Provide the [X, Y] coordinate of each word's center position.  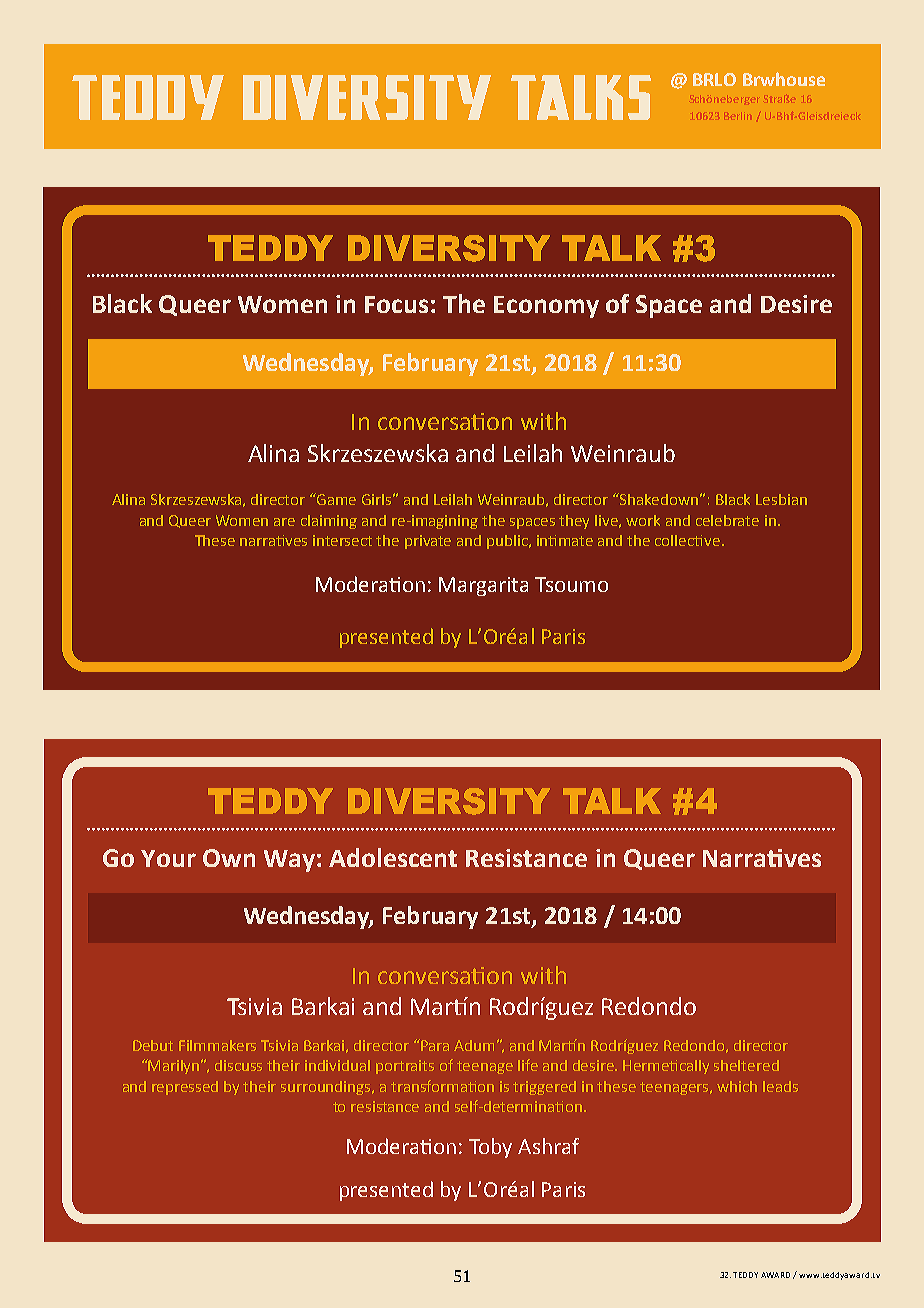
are [284, 522]
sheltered [746, 1065]
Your [168, 858]
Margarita [483, 586]
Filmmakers [217, 1045]
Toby [490, 1148]
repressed [185, 1088]
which [737, 1086]
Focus [396, 304]
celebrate [727, 520]
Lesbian [781, 499]
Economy [546, 307]
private [428, 542]
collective [687, 540]
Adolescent [393, 857]
